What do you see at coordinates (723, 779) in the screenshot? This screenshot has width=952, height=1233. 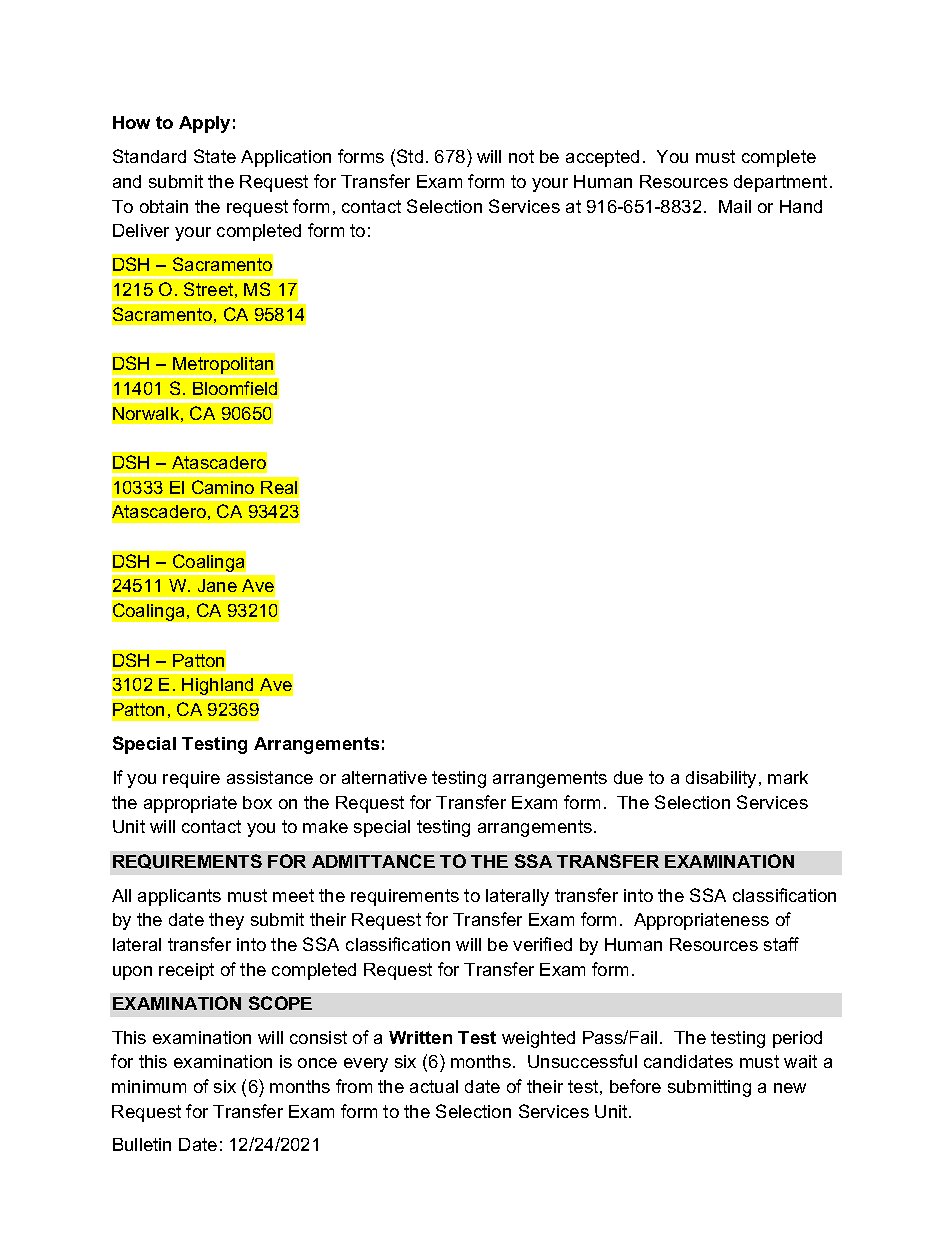 I see `disability` at bounding box center [723, 779].
